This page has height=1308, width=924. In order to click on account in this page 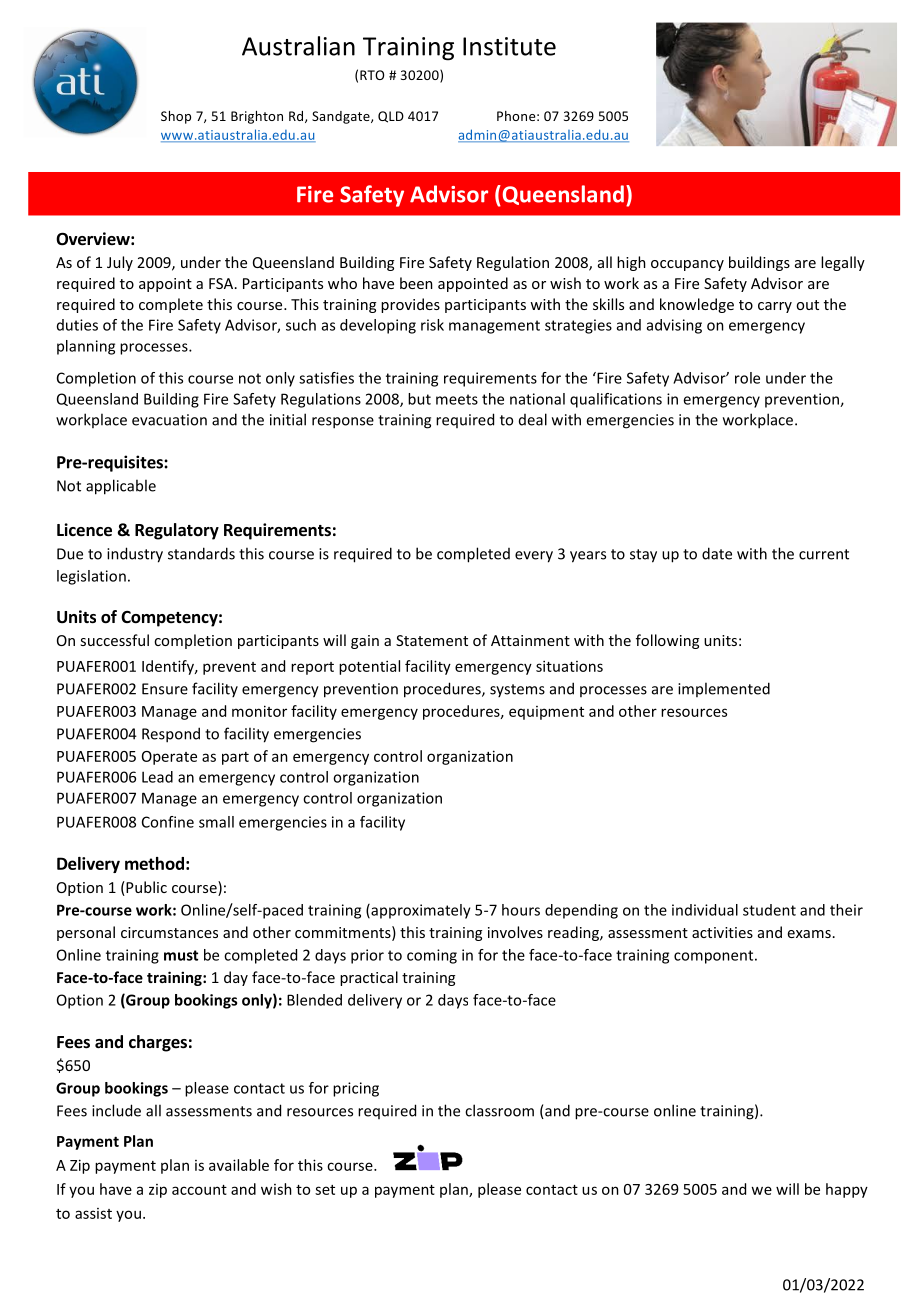, I will do `click(199, 1190)`.
